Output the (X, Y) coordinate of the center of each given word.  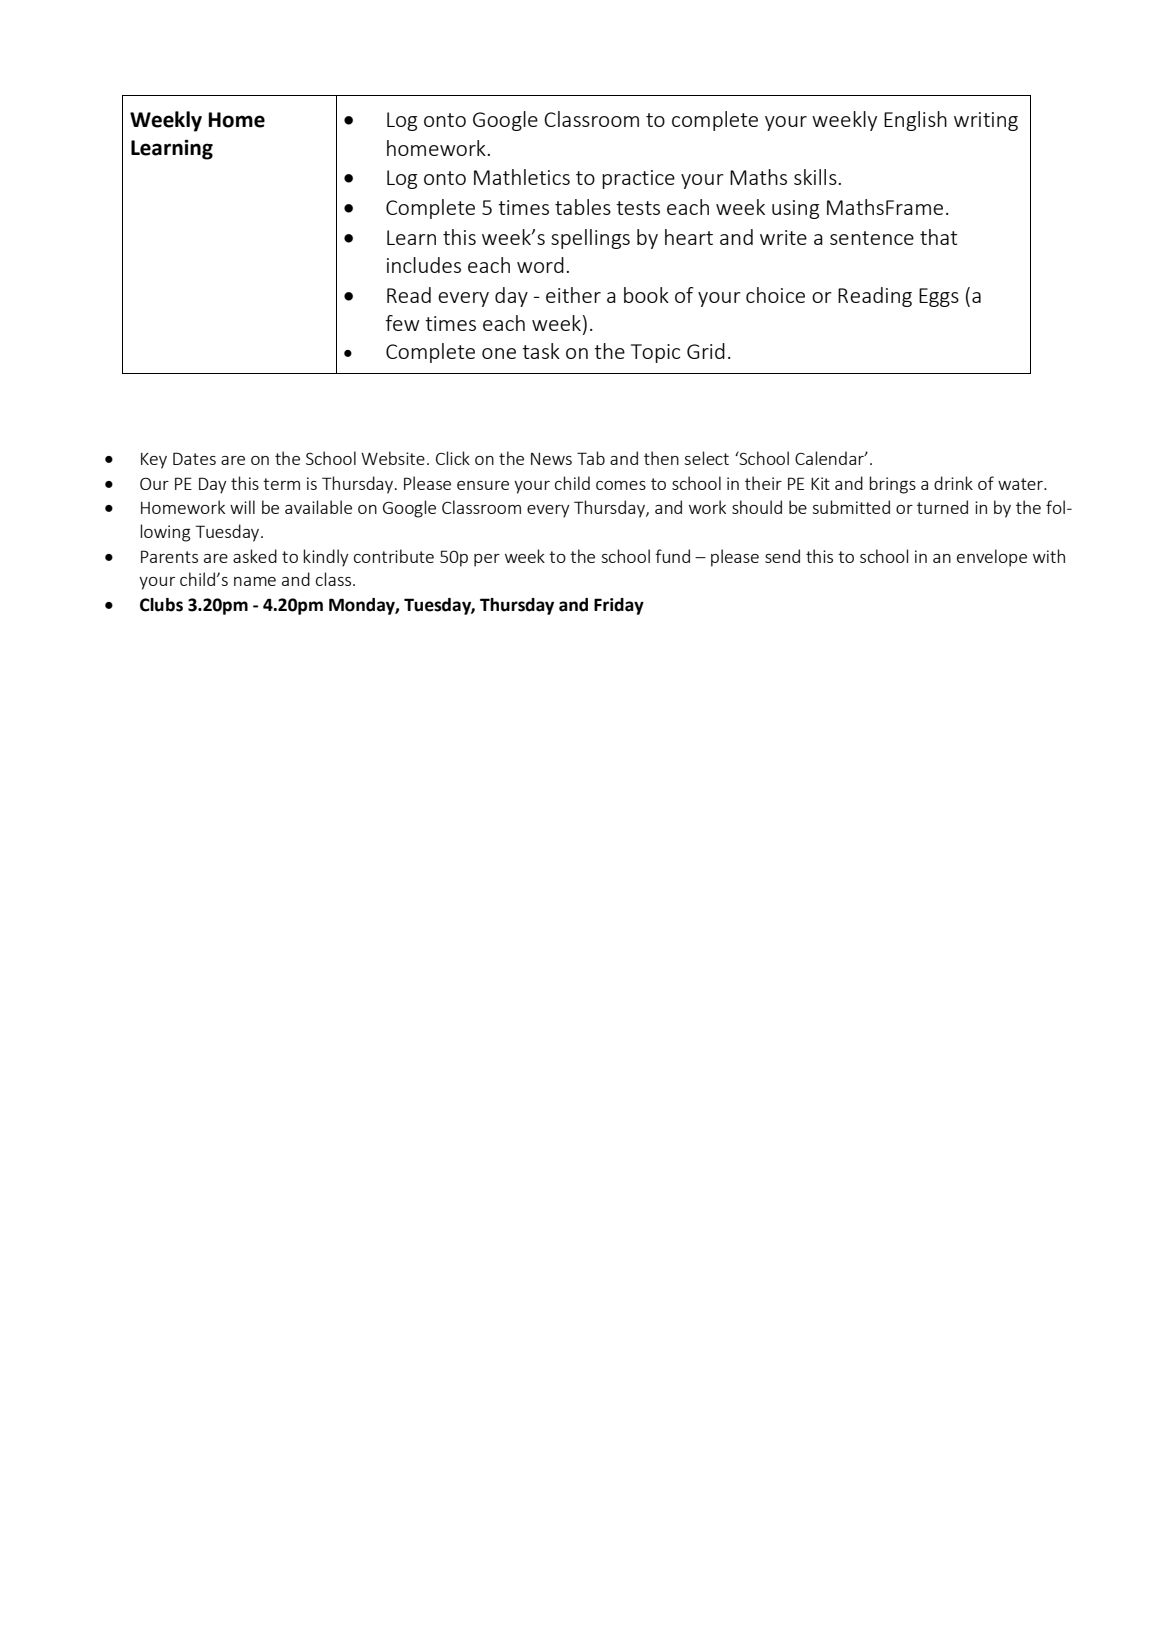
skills (815, 177)
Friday (619, 606)
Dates (194, 458)
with (1049, 556)
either (573, 295)
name (255, 581)
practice (638, 179)
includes (424, 265)
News (551, 459)
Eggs (939, 297)
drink (953, 483)
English (915, 121)
